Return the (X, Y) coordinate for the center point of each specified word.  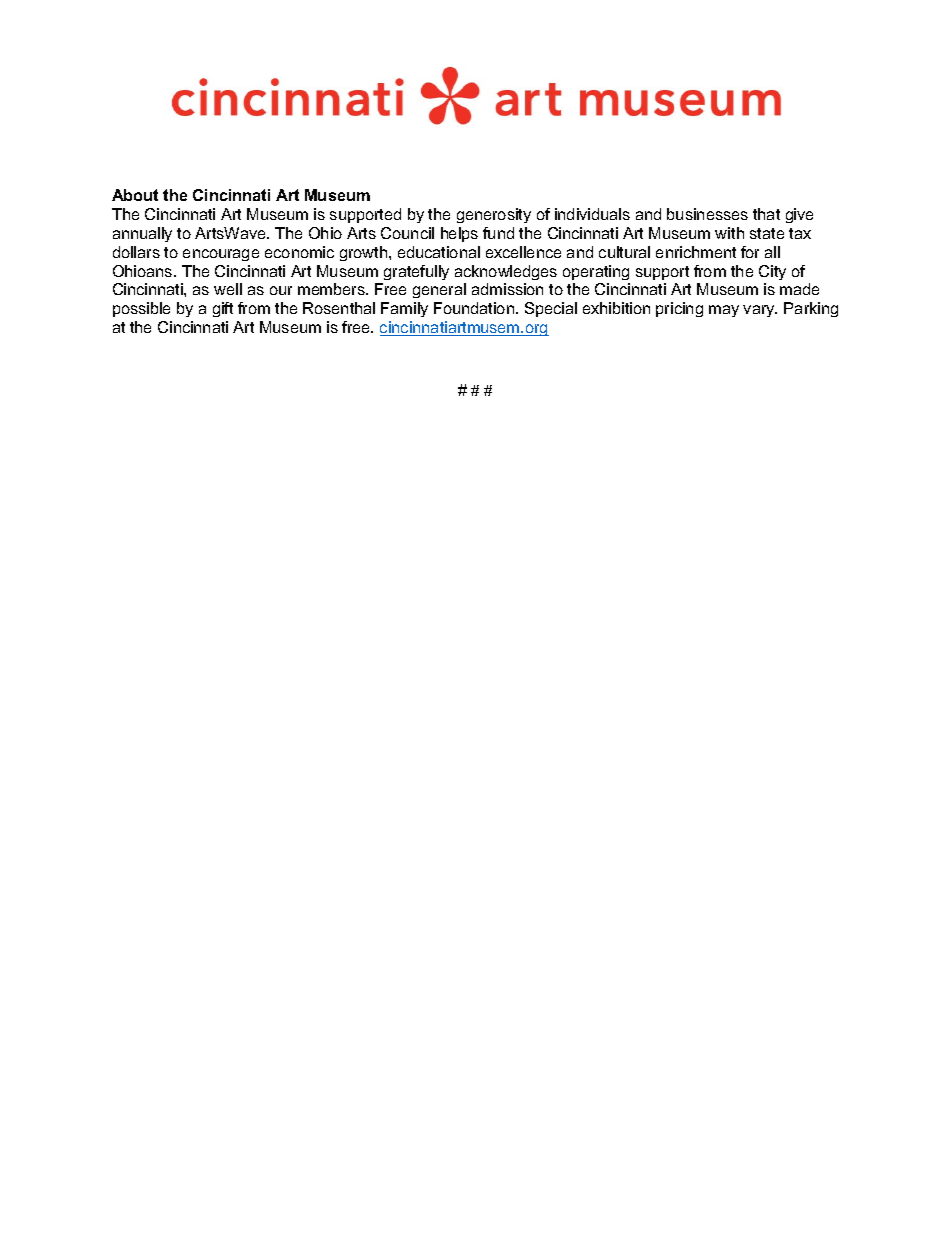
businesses (707, 214)
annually (142, 234)
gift (223, 309)
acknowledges (506, 272)
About (135, 195)
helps (459, 234)
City (772, 272)
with (729, 233)
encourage (221, 255)
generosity (494, 215)
